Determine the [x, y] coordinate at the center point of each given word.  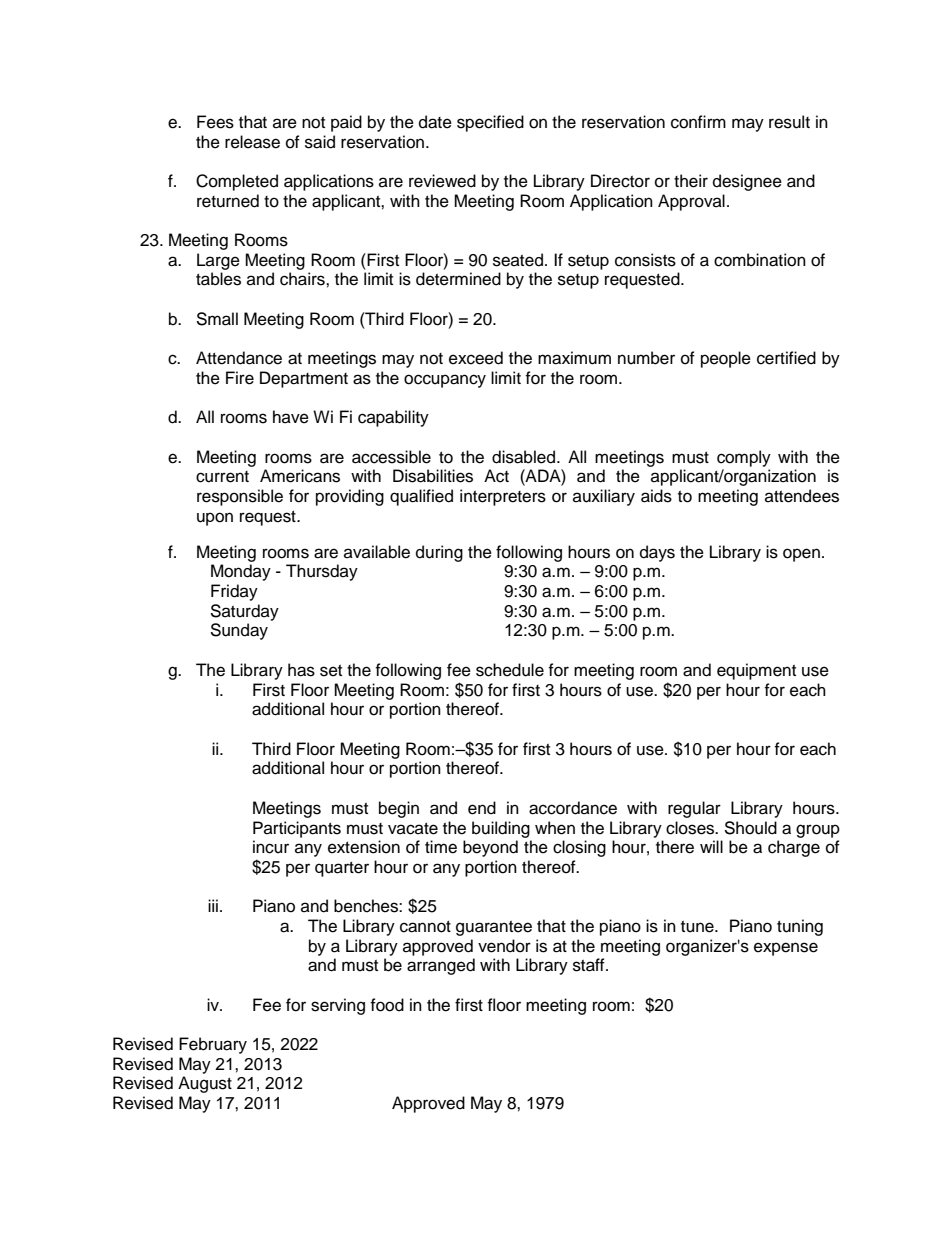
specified [490, 123]
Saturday [244, 612]
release [252, 142]
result [789, 122]
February [213, 1045]
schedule [510, 670]
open [801, 555]
